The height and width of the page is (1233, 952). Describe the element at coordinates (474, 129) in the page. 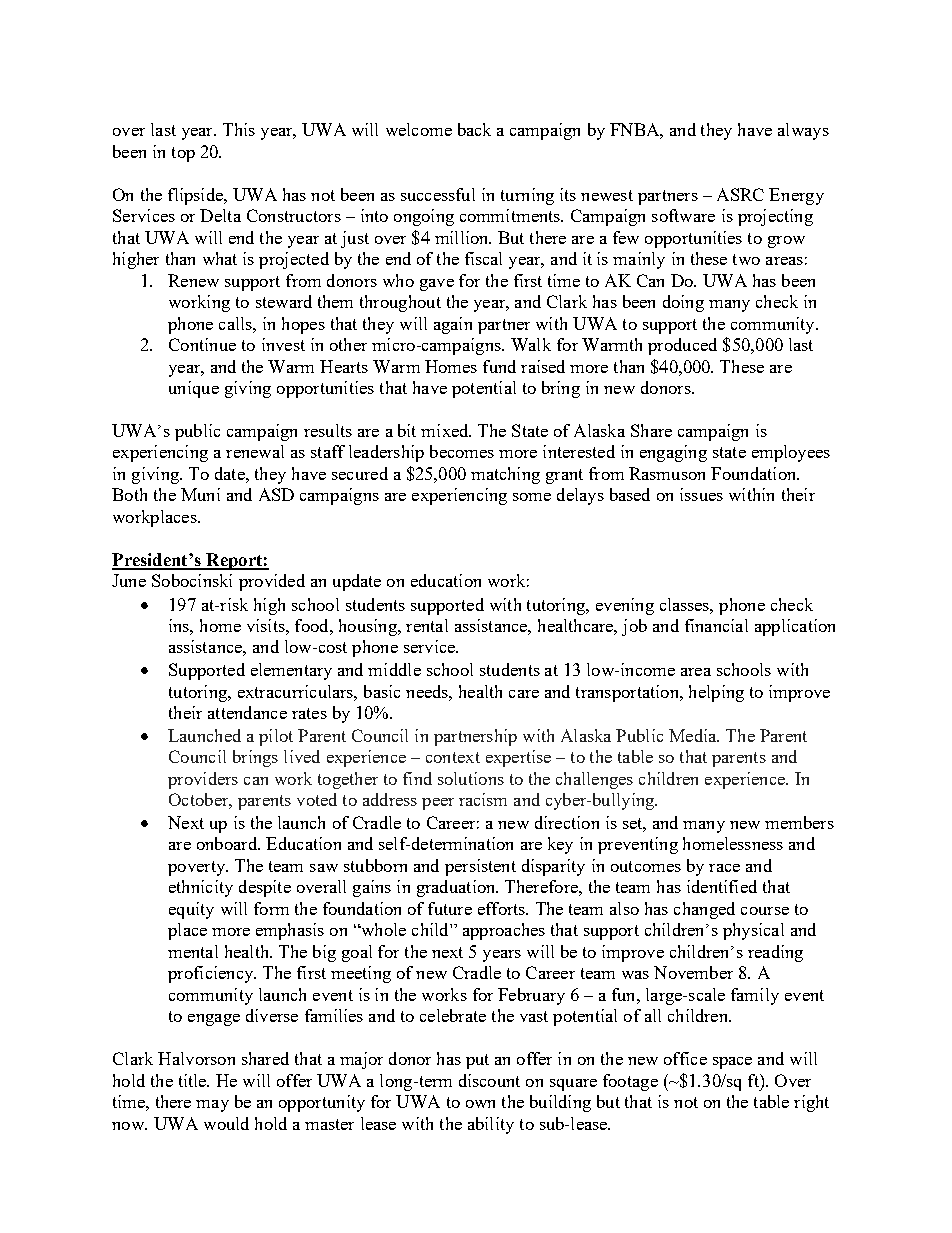

I see `back` at that location.
